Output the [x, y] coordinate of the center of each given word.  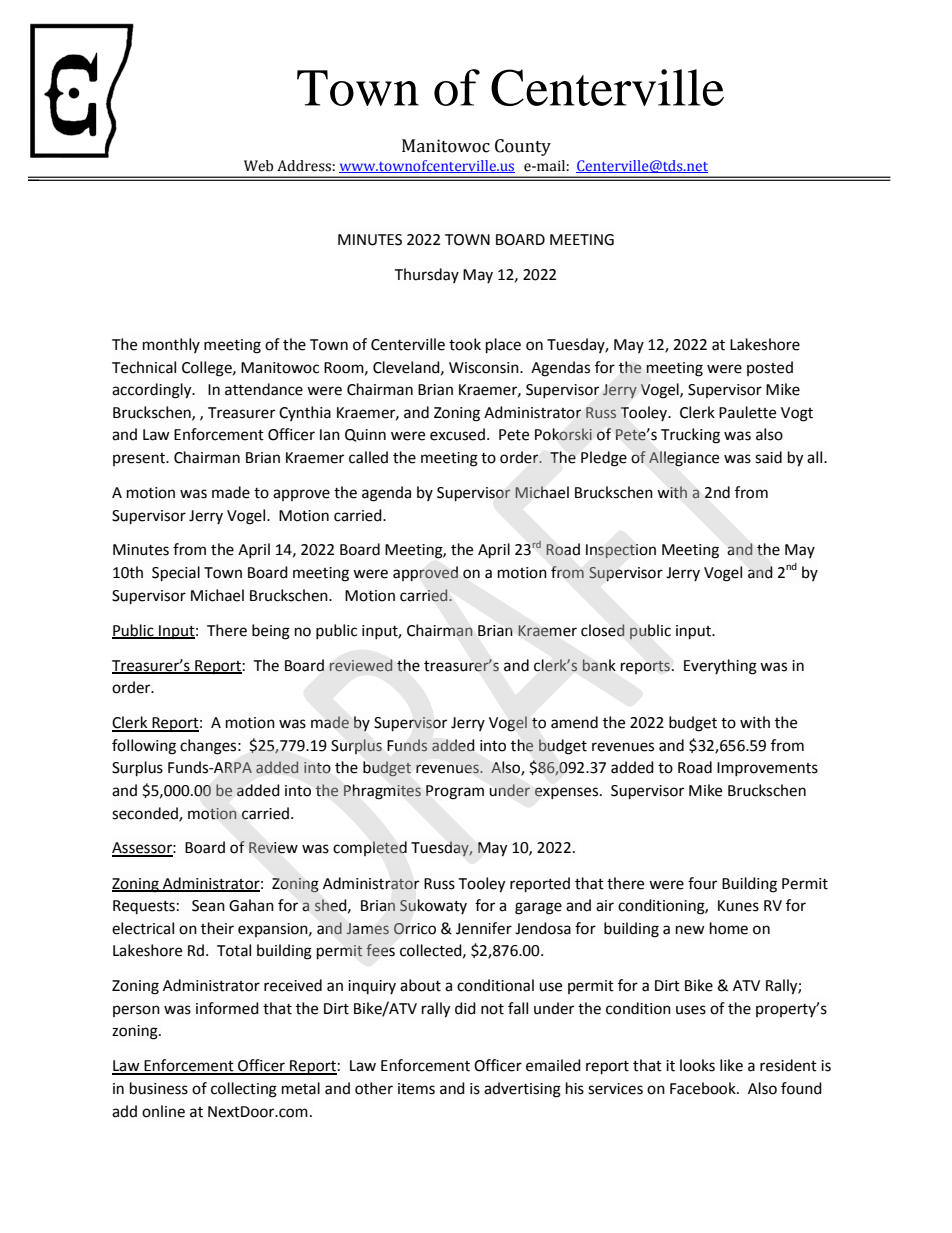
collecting [244, 1090]
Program [455, 792]
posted [770, 368]
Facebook [704, 1088]
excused [457, 434]
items [416, 1089]
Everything [720, 667]
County [523, 147]
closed [603, 630]
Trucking [690, 436]
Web [258, 166]
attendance [264, 389]
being [271, 632]
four [702, 883]
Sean [208, 906]
